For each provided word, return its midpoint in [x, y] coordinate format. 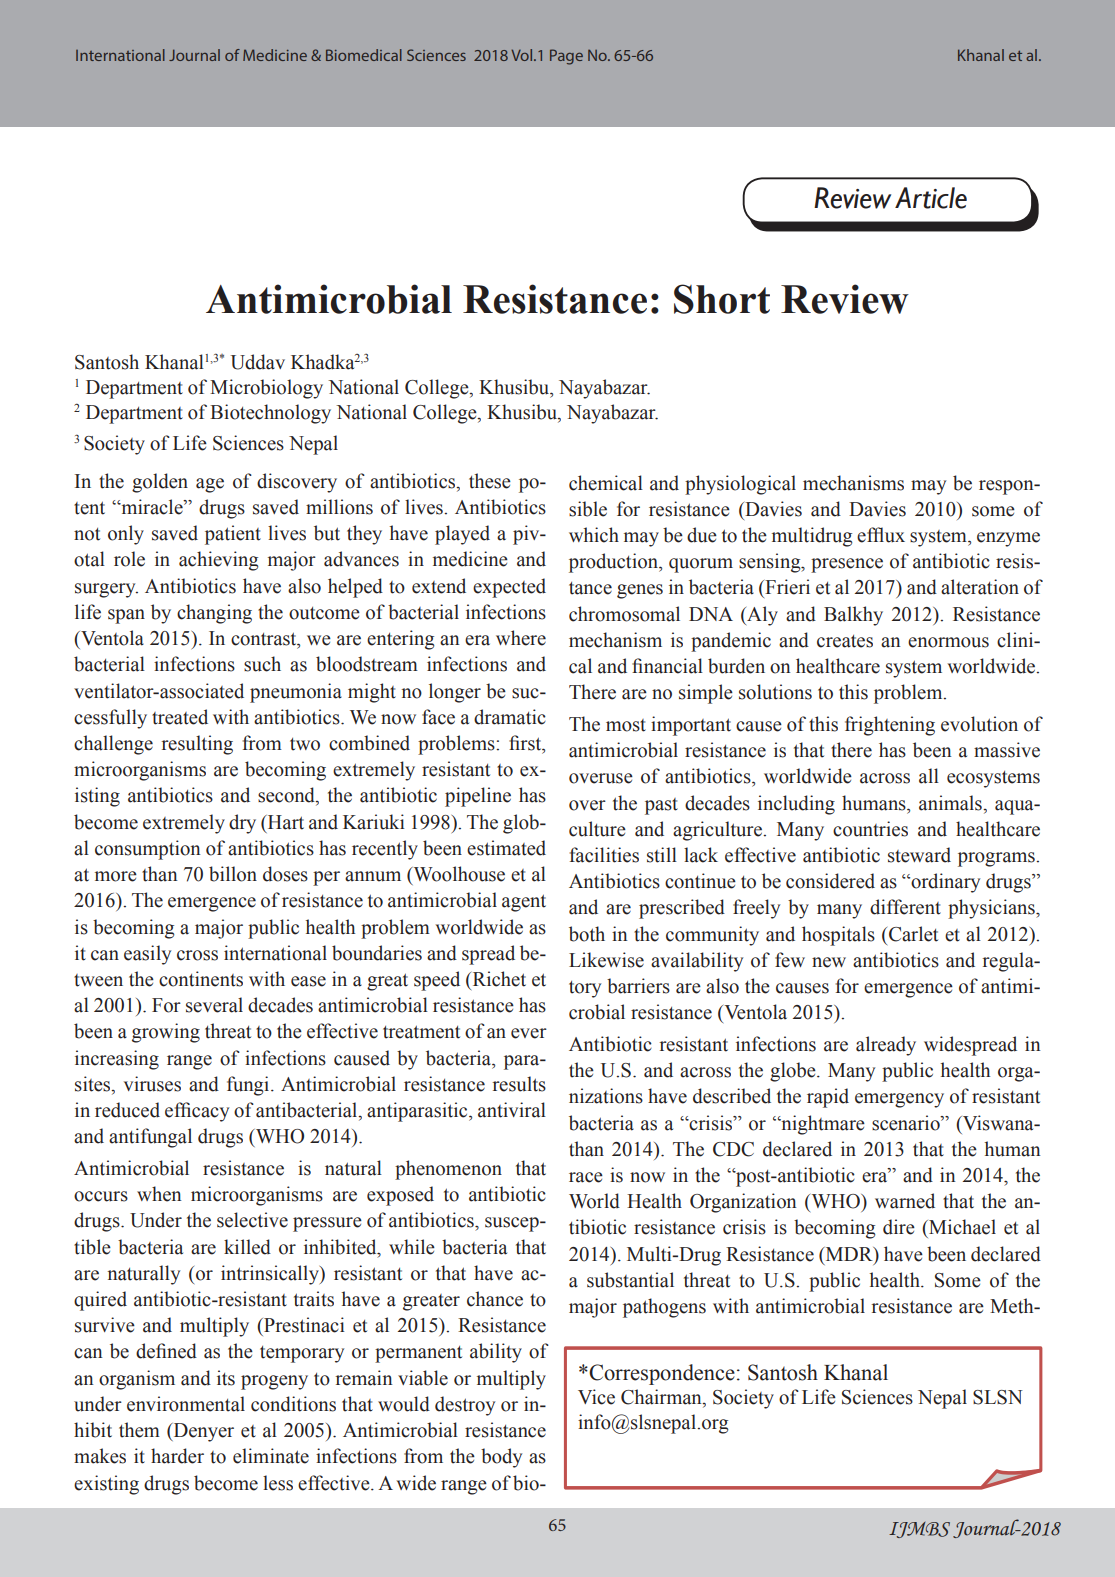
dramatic [510, 717]
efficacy [197, 1112]
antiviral [512, 1110]
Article [931, 198]
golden [160, 483]
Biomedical [364, 55]
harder [177, 1456]
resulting [197, 745]
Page [566, 57]
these [490, 481]
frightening [890, 726]
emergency [899, 1100]
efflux [881, 535]
